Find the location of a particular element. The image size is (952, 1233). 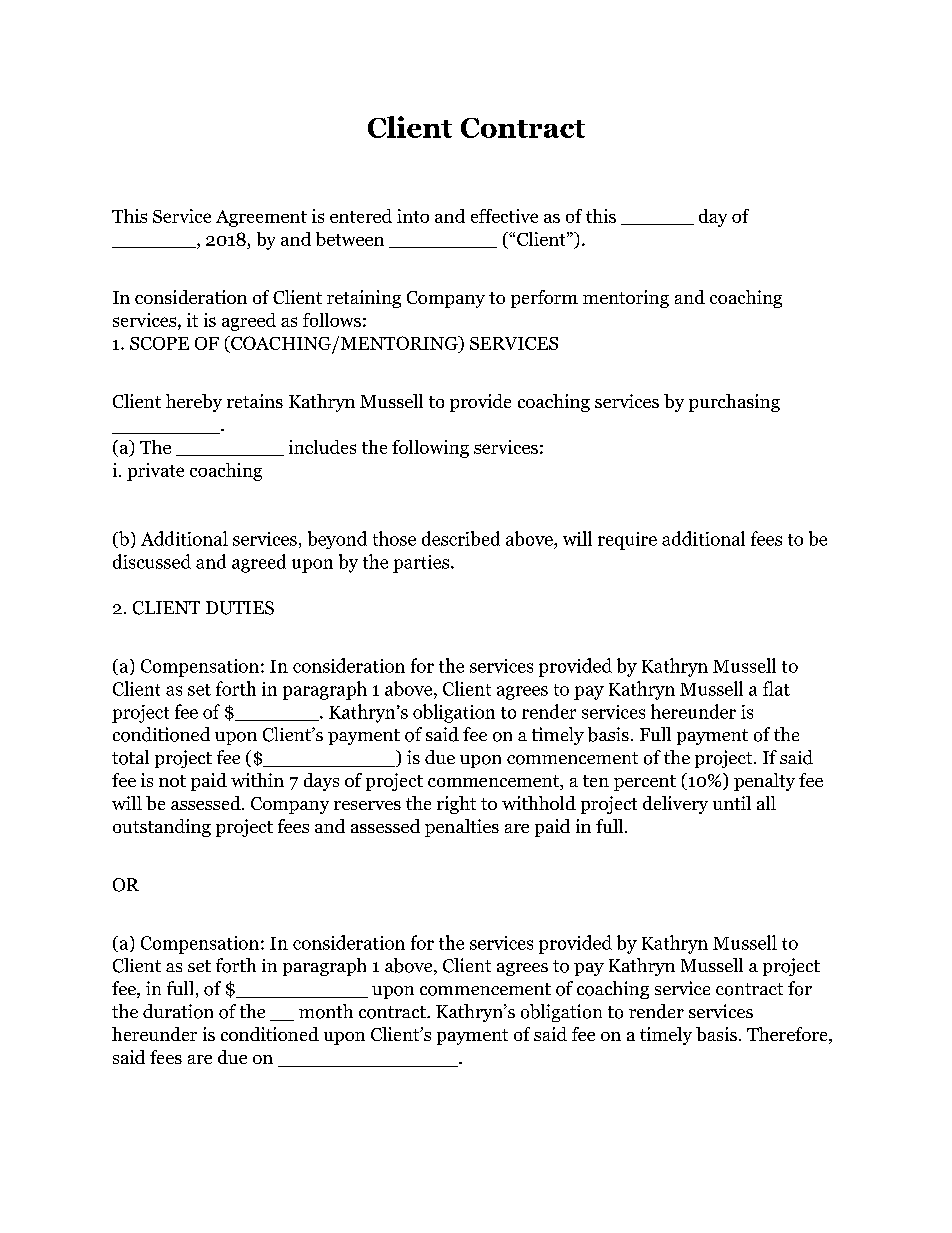

flat is located at coordinates (776, 688).
